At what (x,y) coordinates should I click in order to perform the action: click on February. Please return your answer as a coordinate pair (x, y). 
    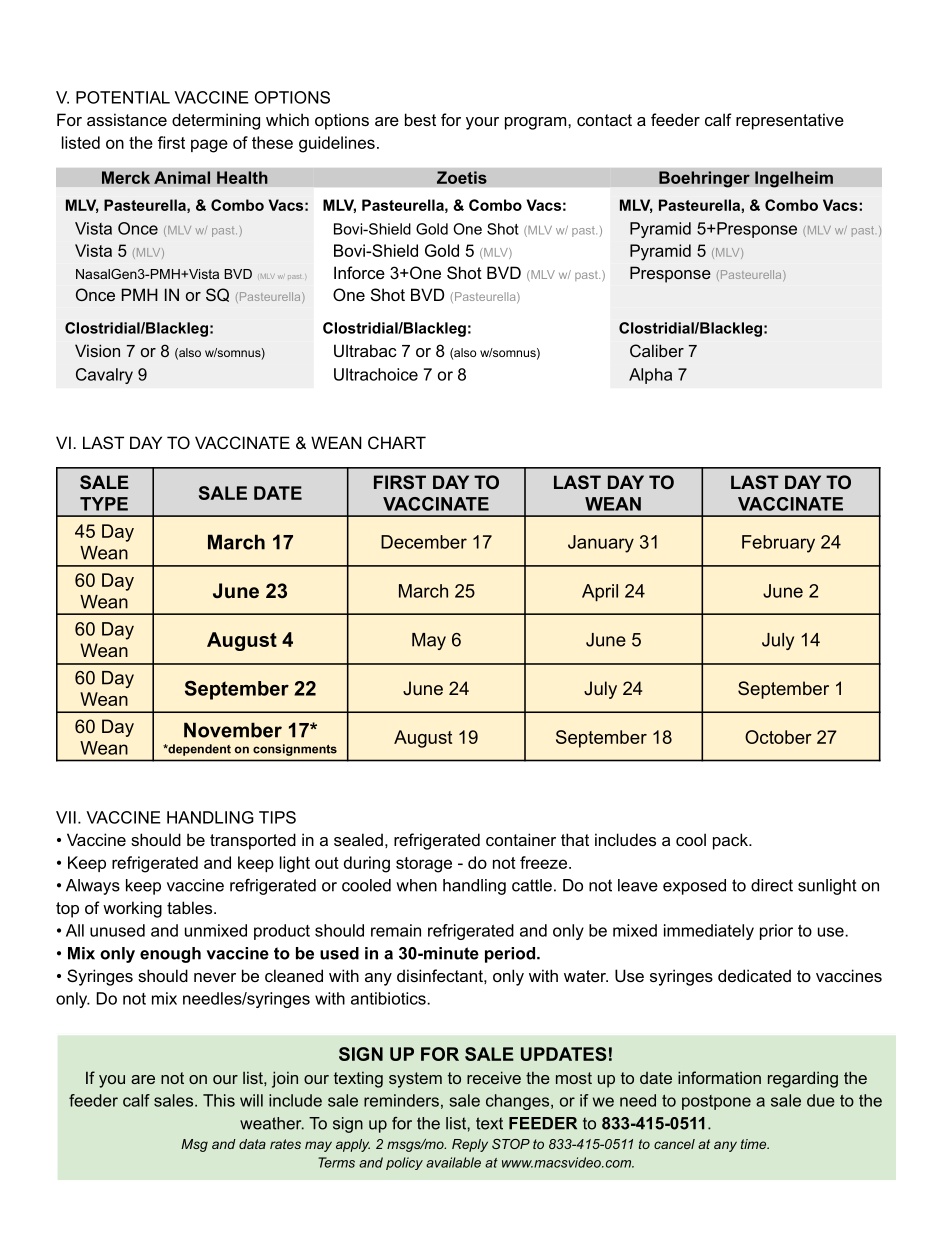
    Looking at the image, I should click on (778, 544).
